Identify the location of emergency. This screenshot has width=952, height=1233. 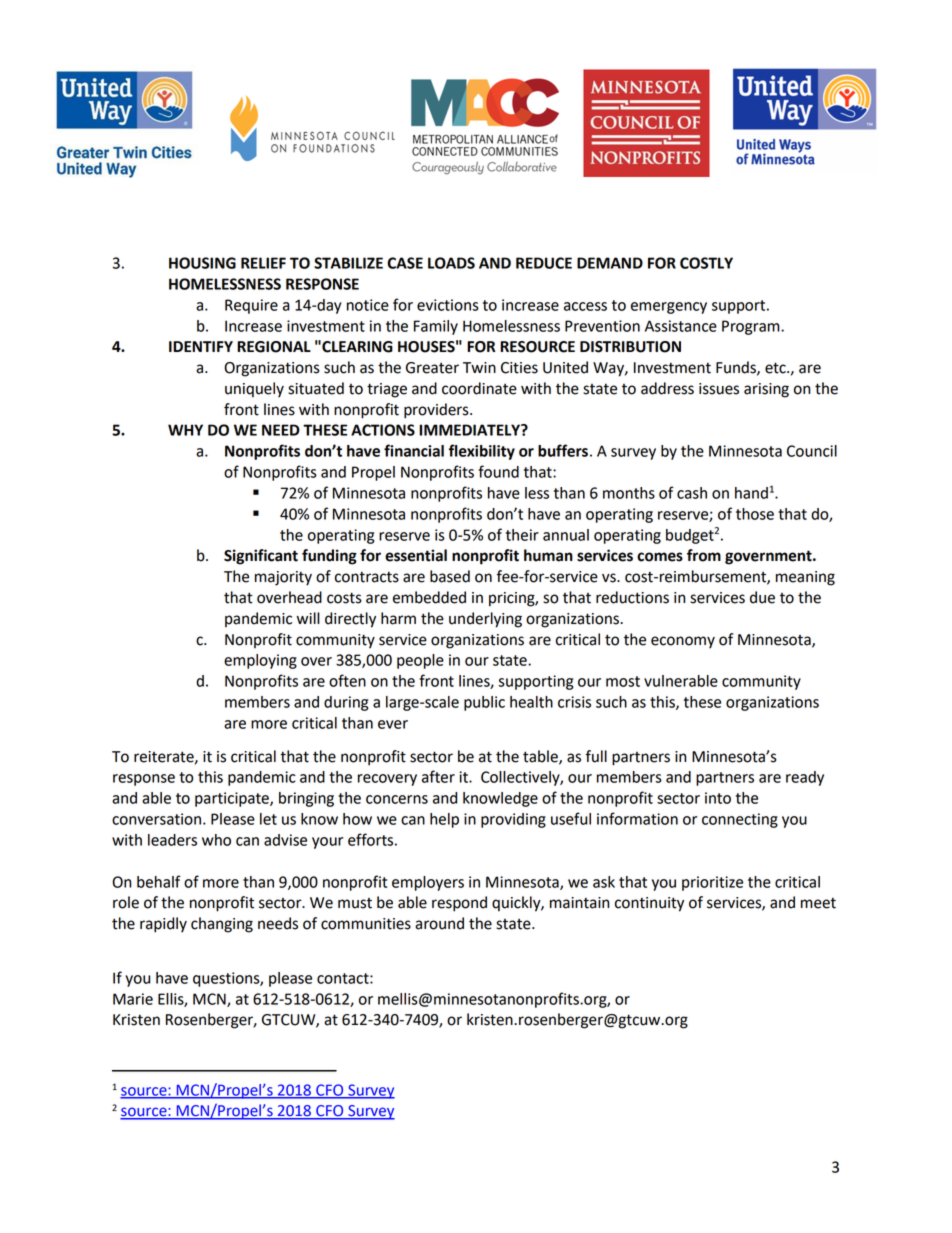
(669, 308).
